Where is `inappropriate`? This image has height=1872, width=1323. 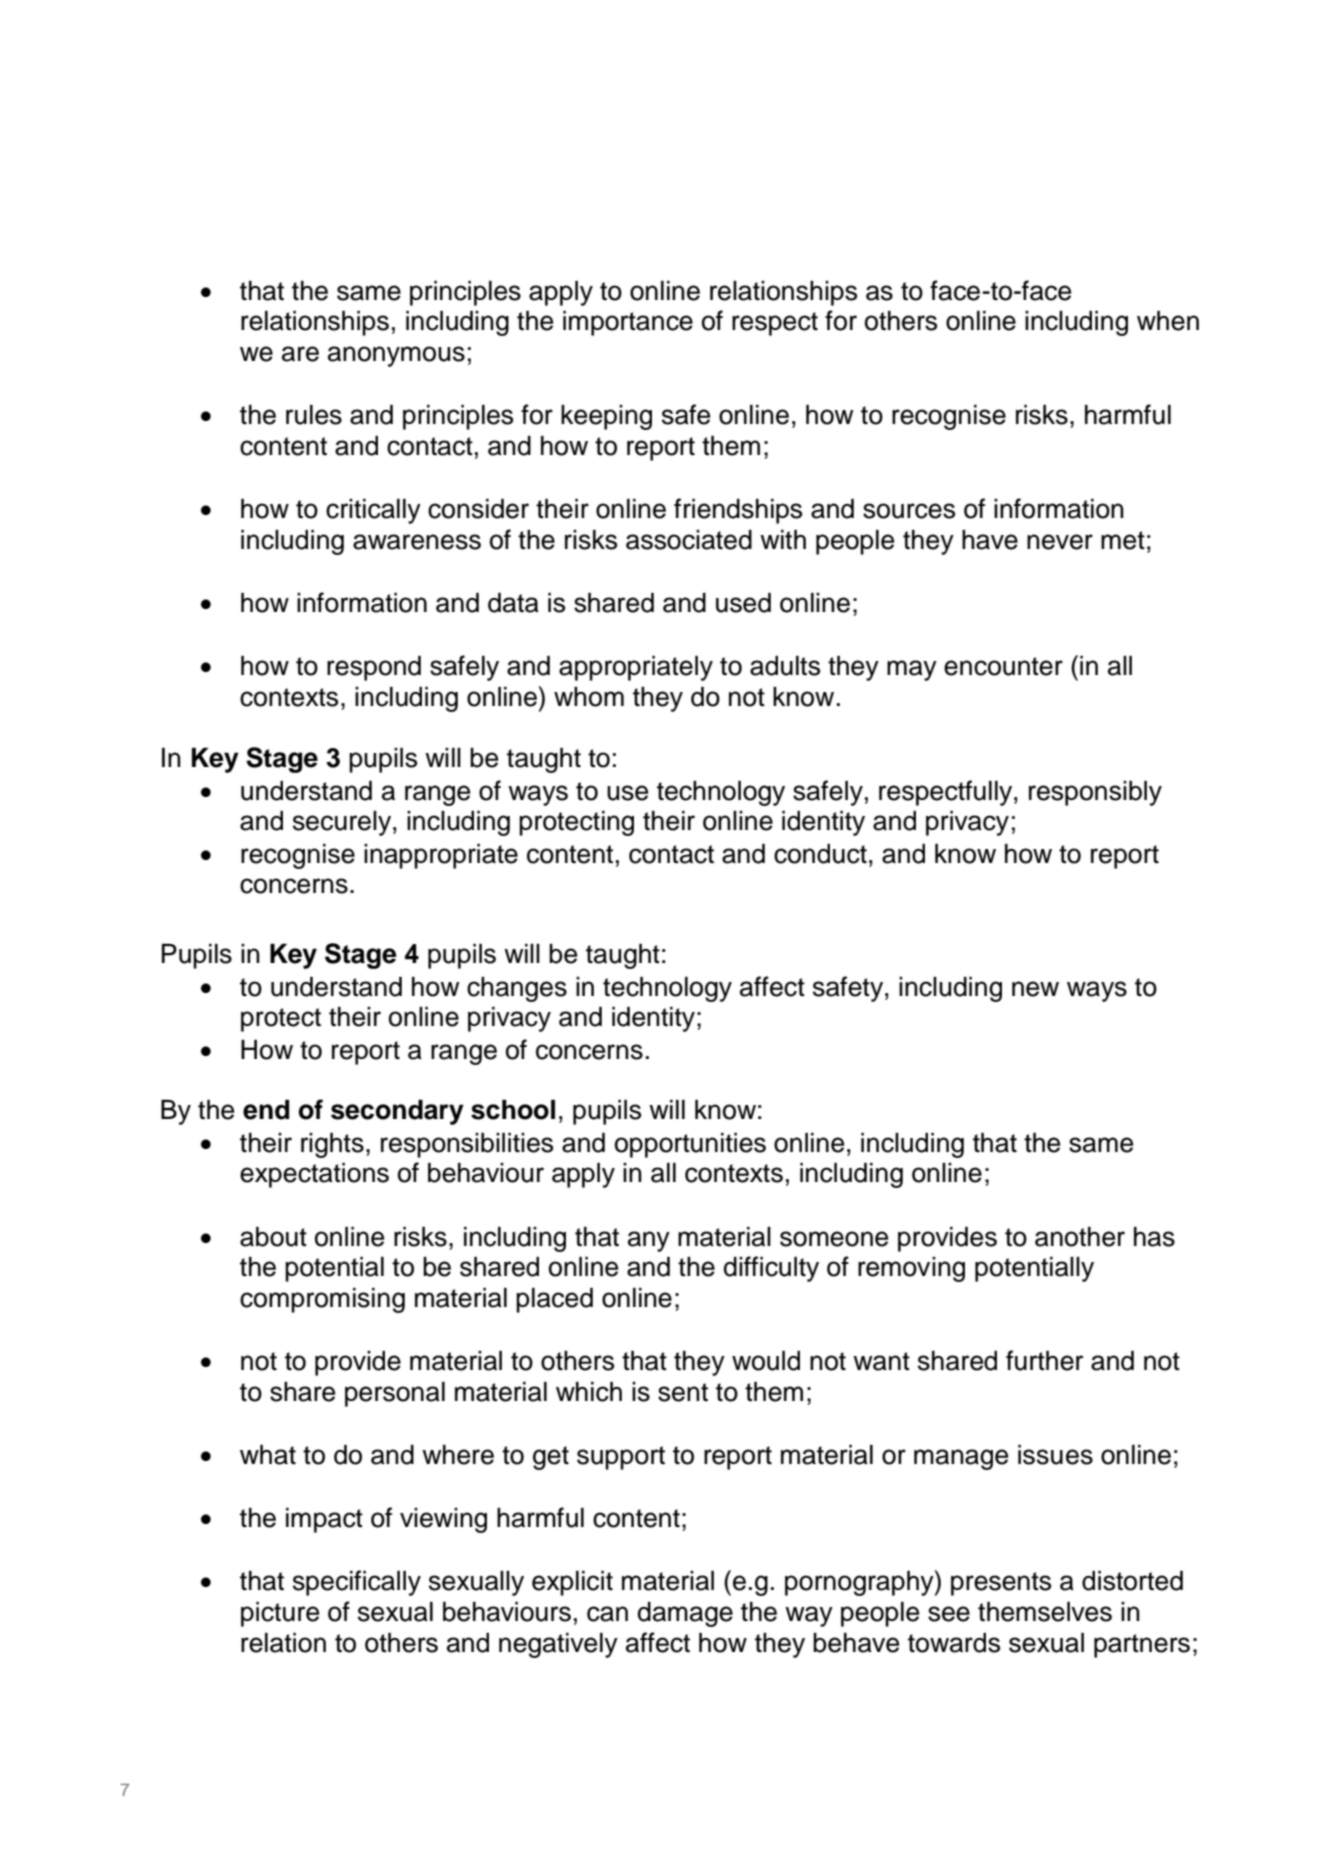
inappropriate is located at coordinates (441, 856).
